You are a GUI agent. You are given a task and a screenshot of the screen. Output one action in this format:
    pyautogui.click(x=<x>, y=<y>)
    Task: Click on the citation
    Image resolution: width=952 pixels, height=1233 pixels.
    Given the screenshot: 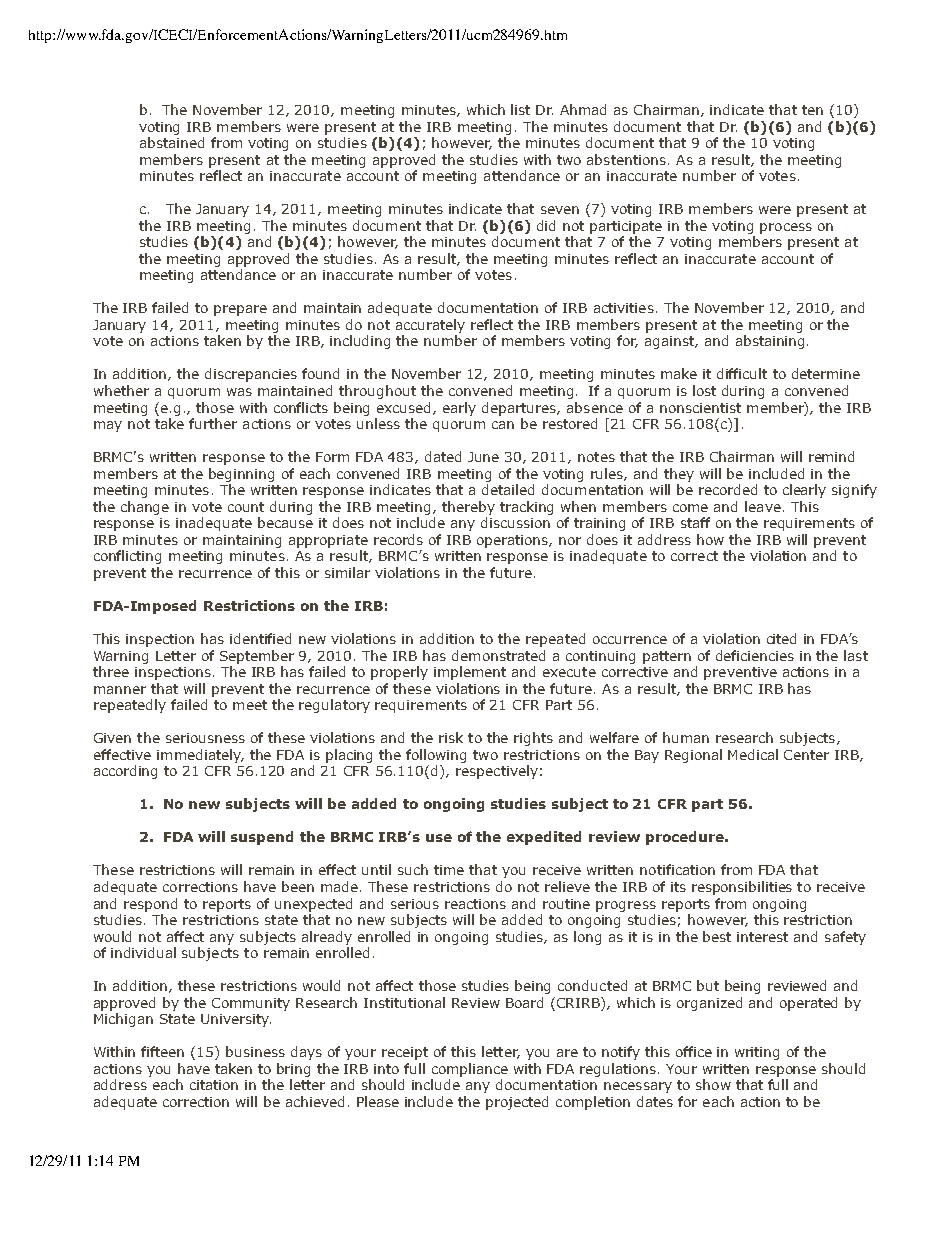 What is the action you would take?
    pyautogui.click(x=214, y=1085)
